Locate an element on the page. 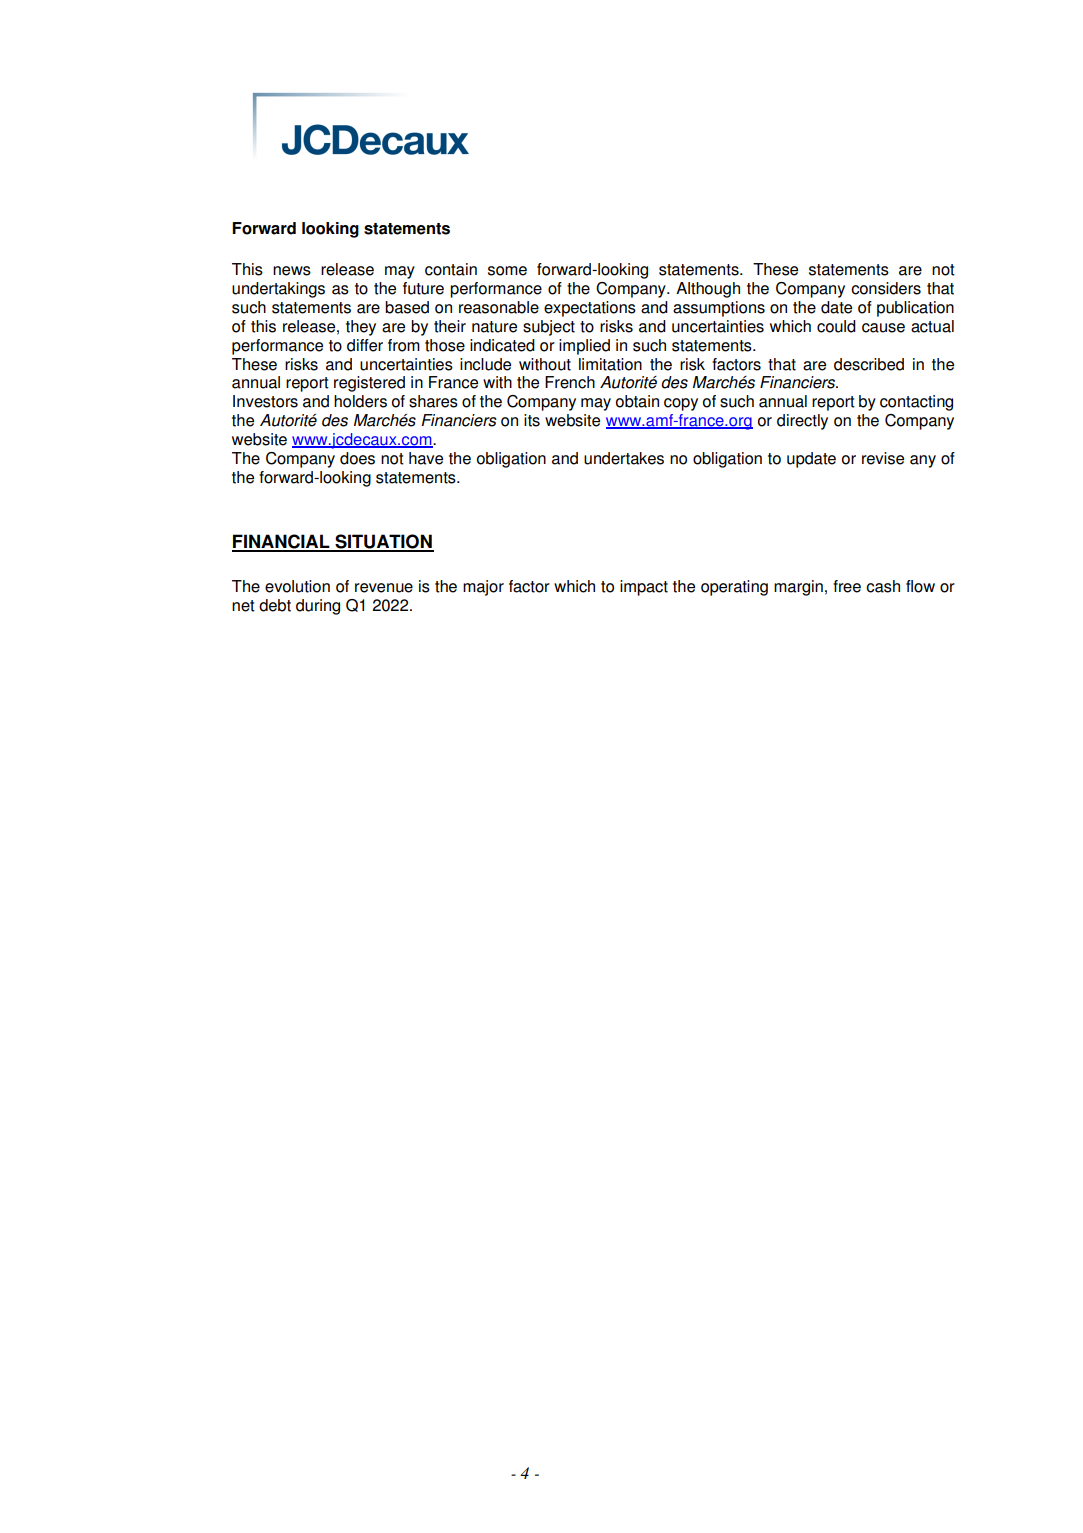 The image size is (1083, 1533). does is located at coordinates (357, 458).
